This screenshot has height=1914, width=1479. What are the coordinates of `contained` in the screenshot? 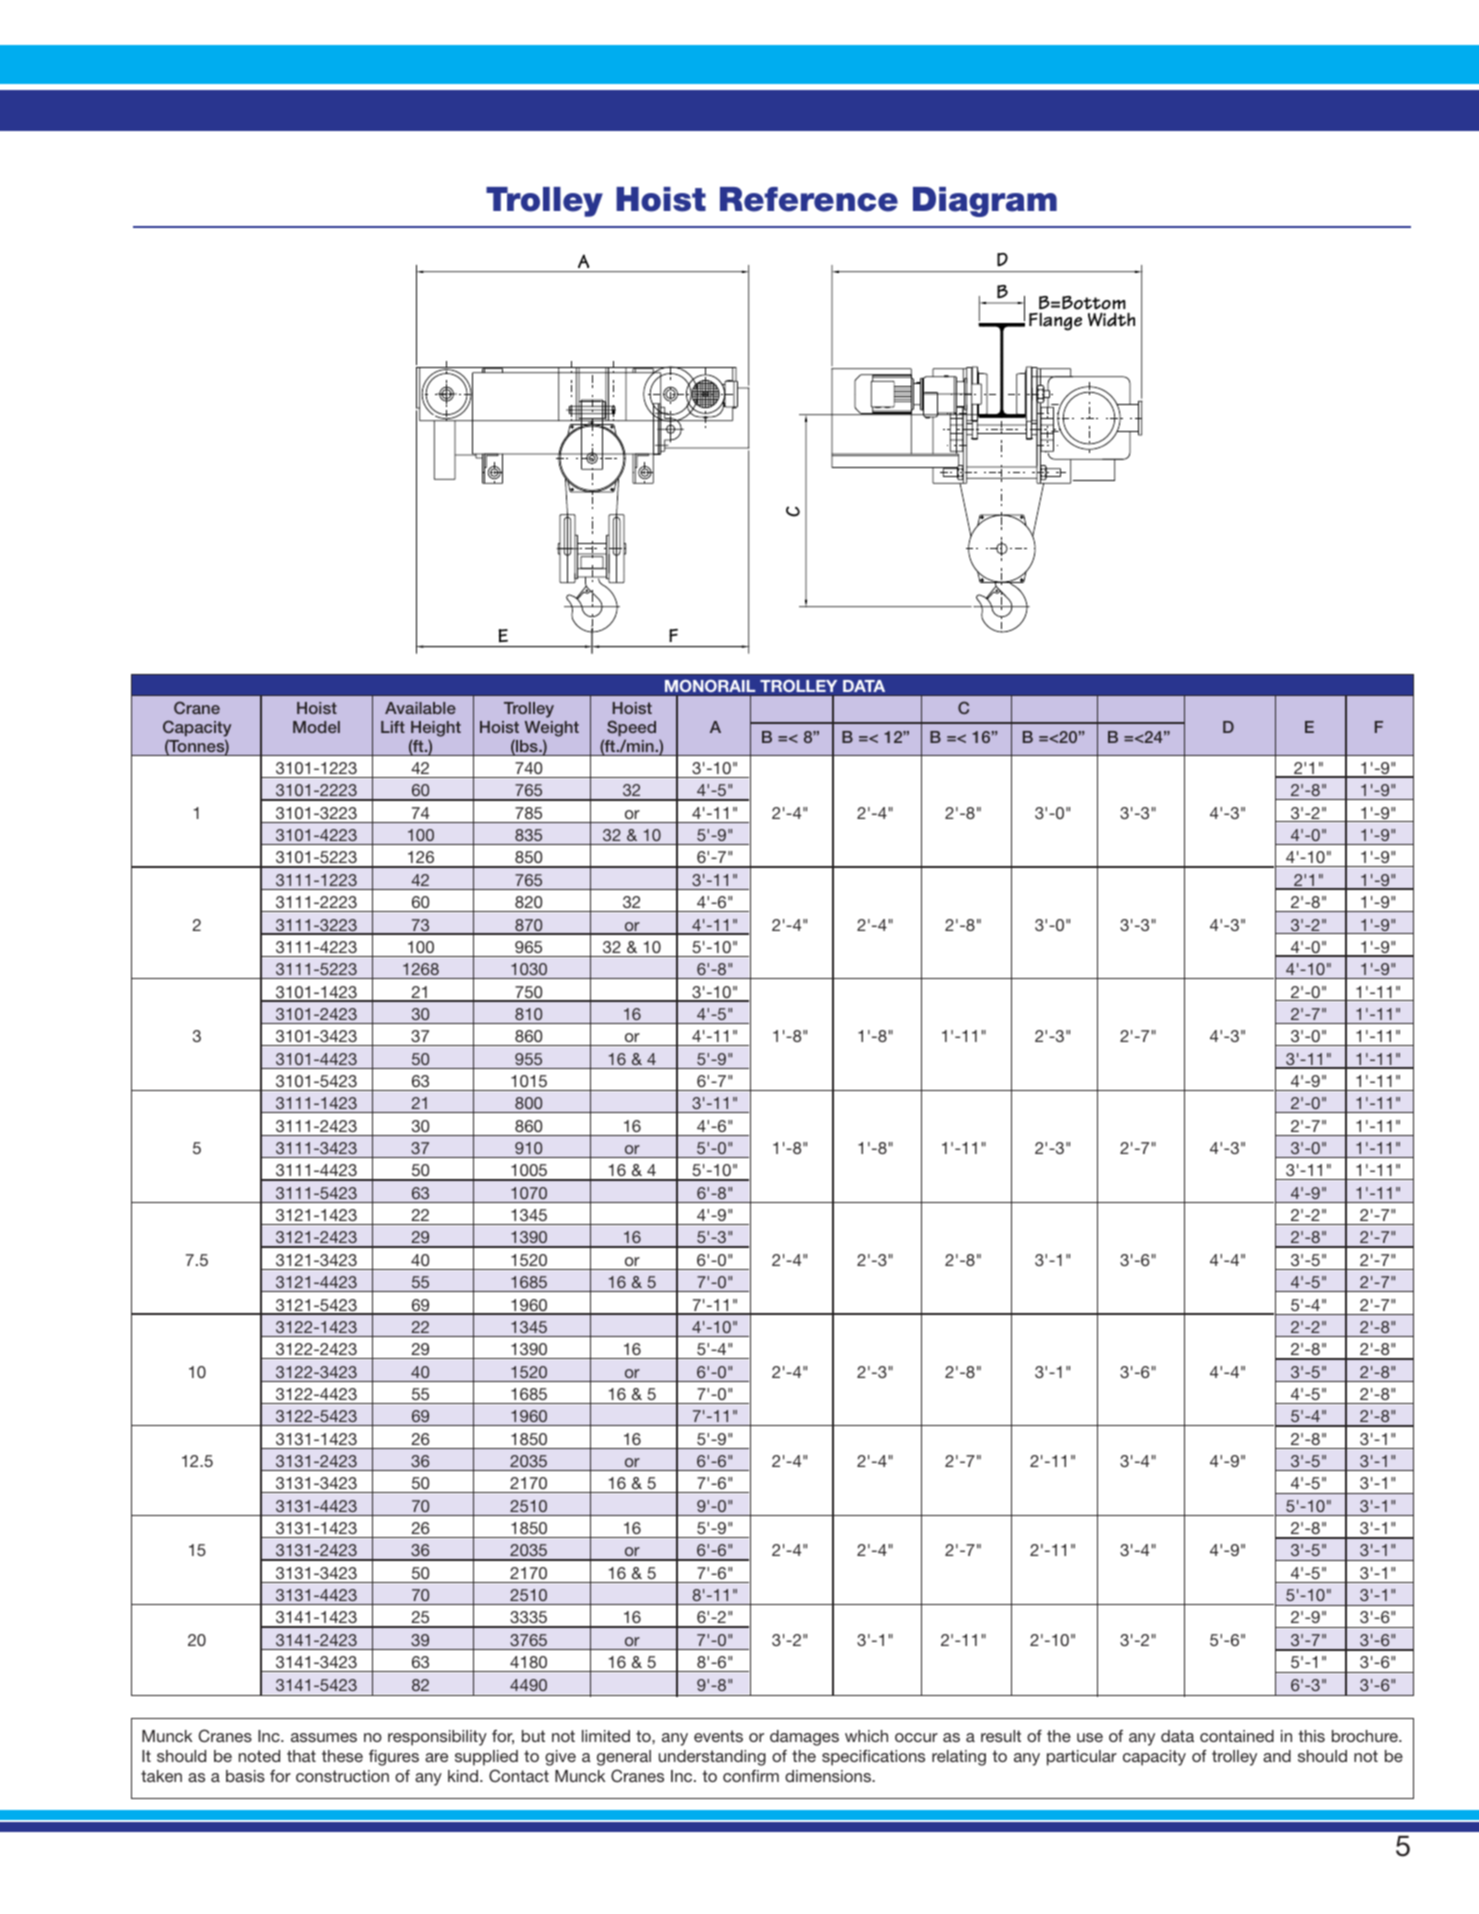 It's located at (1237, 1736).
